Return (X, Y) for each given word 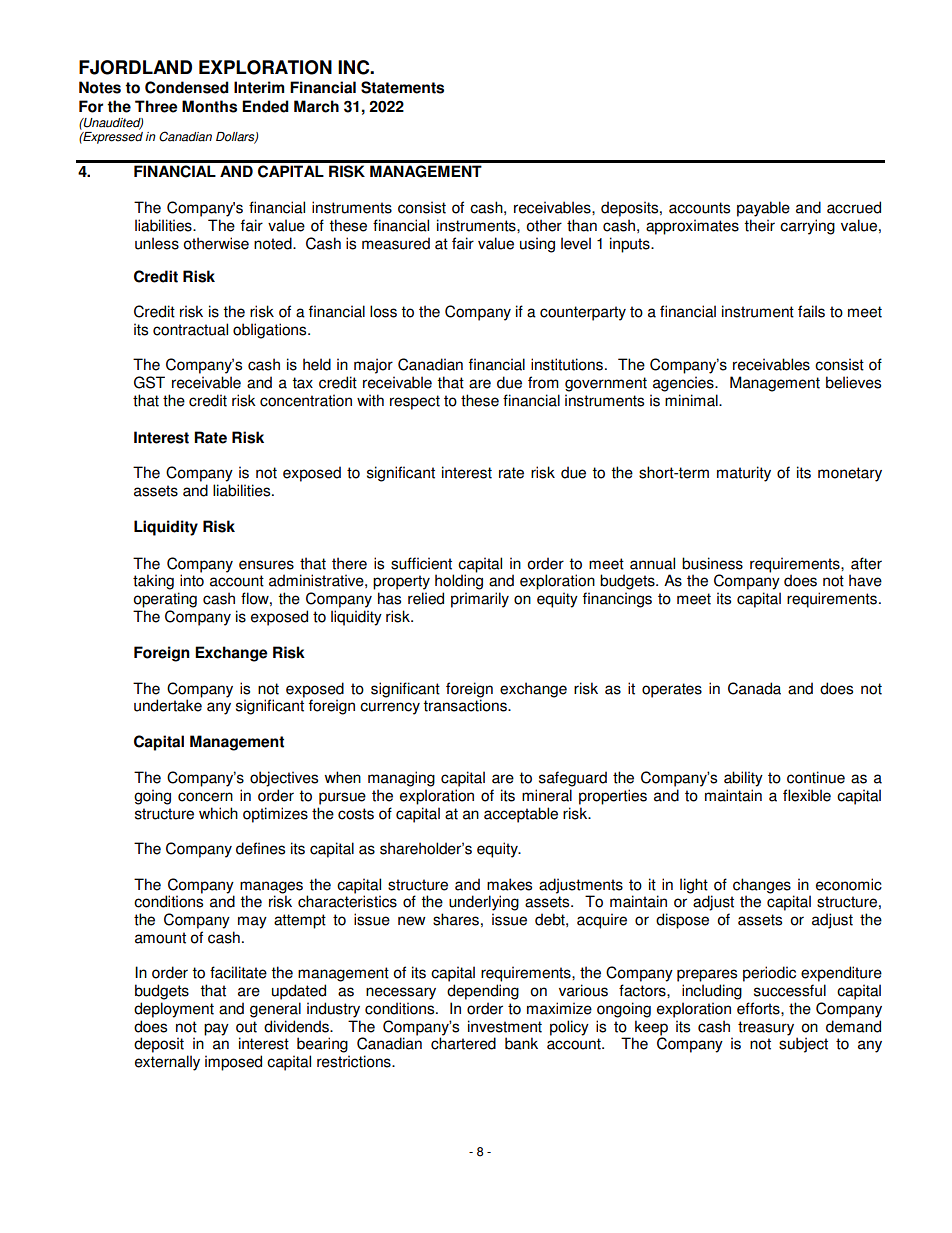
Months (209, 106)
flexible (807, 795)
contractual (190, 329)
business (712, 563)
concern (205, 797)
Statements (402, 87)
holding (459, 582)
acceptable (521, 815)
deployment (174, 1010)
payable (763, 209)
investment (505, 1026)
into (192, 580)
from (543, 382)
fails (811, 311)
